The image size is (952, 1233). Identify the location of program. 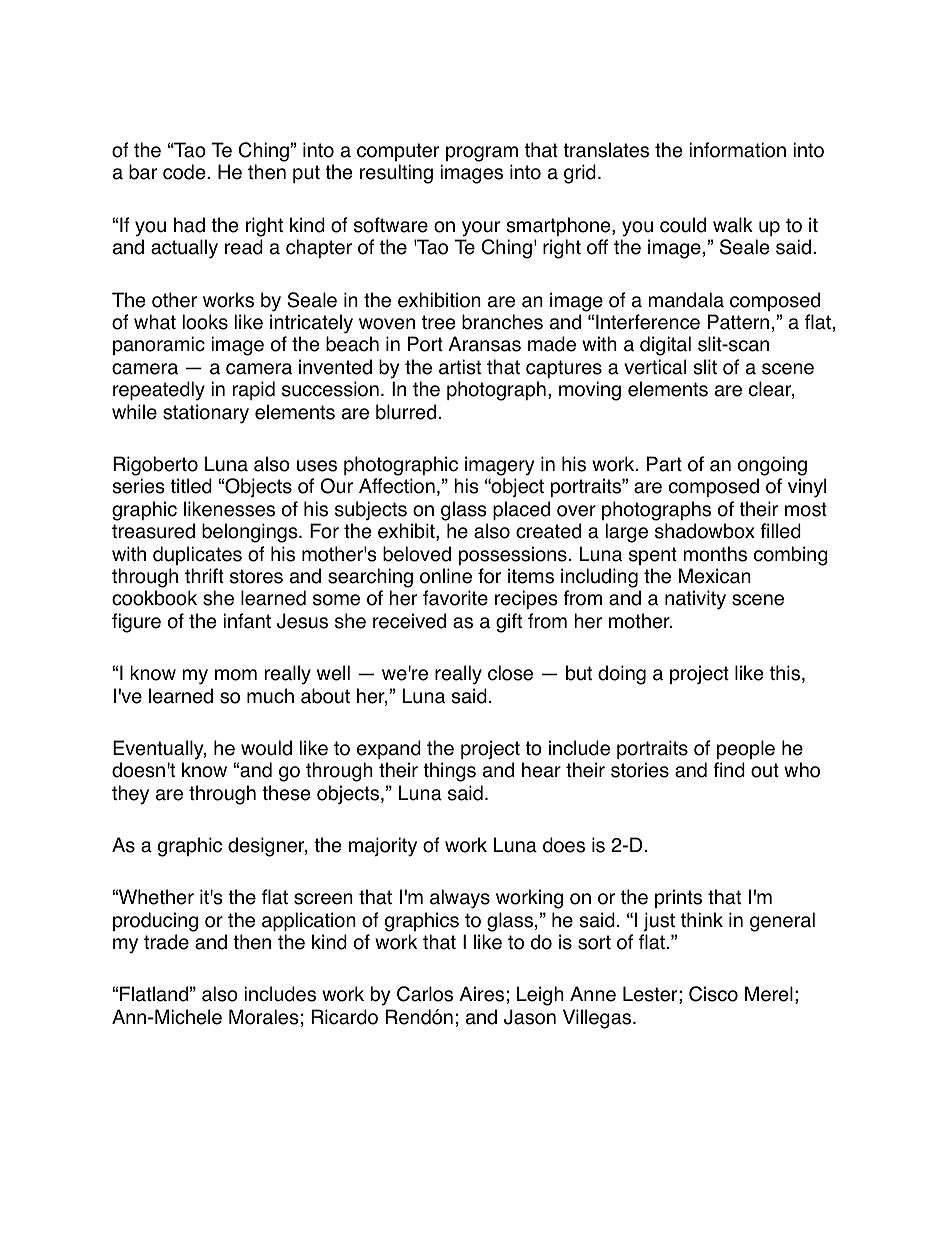
(482, 154).
